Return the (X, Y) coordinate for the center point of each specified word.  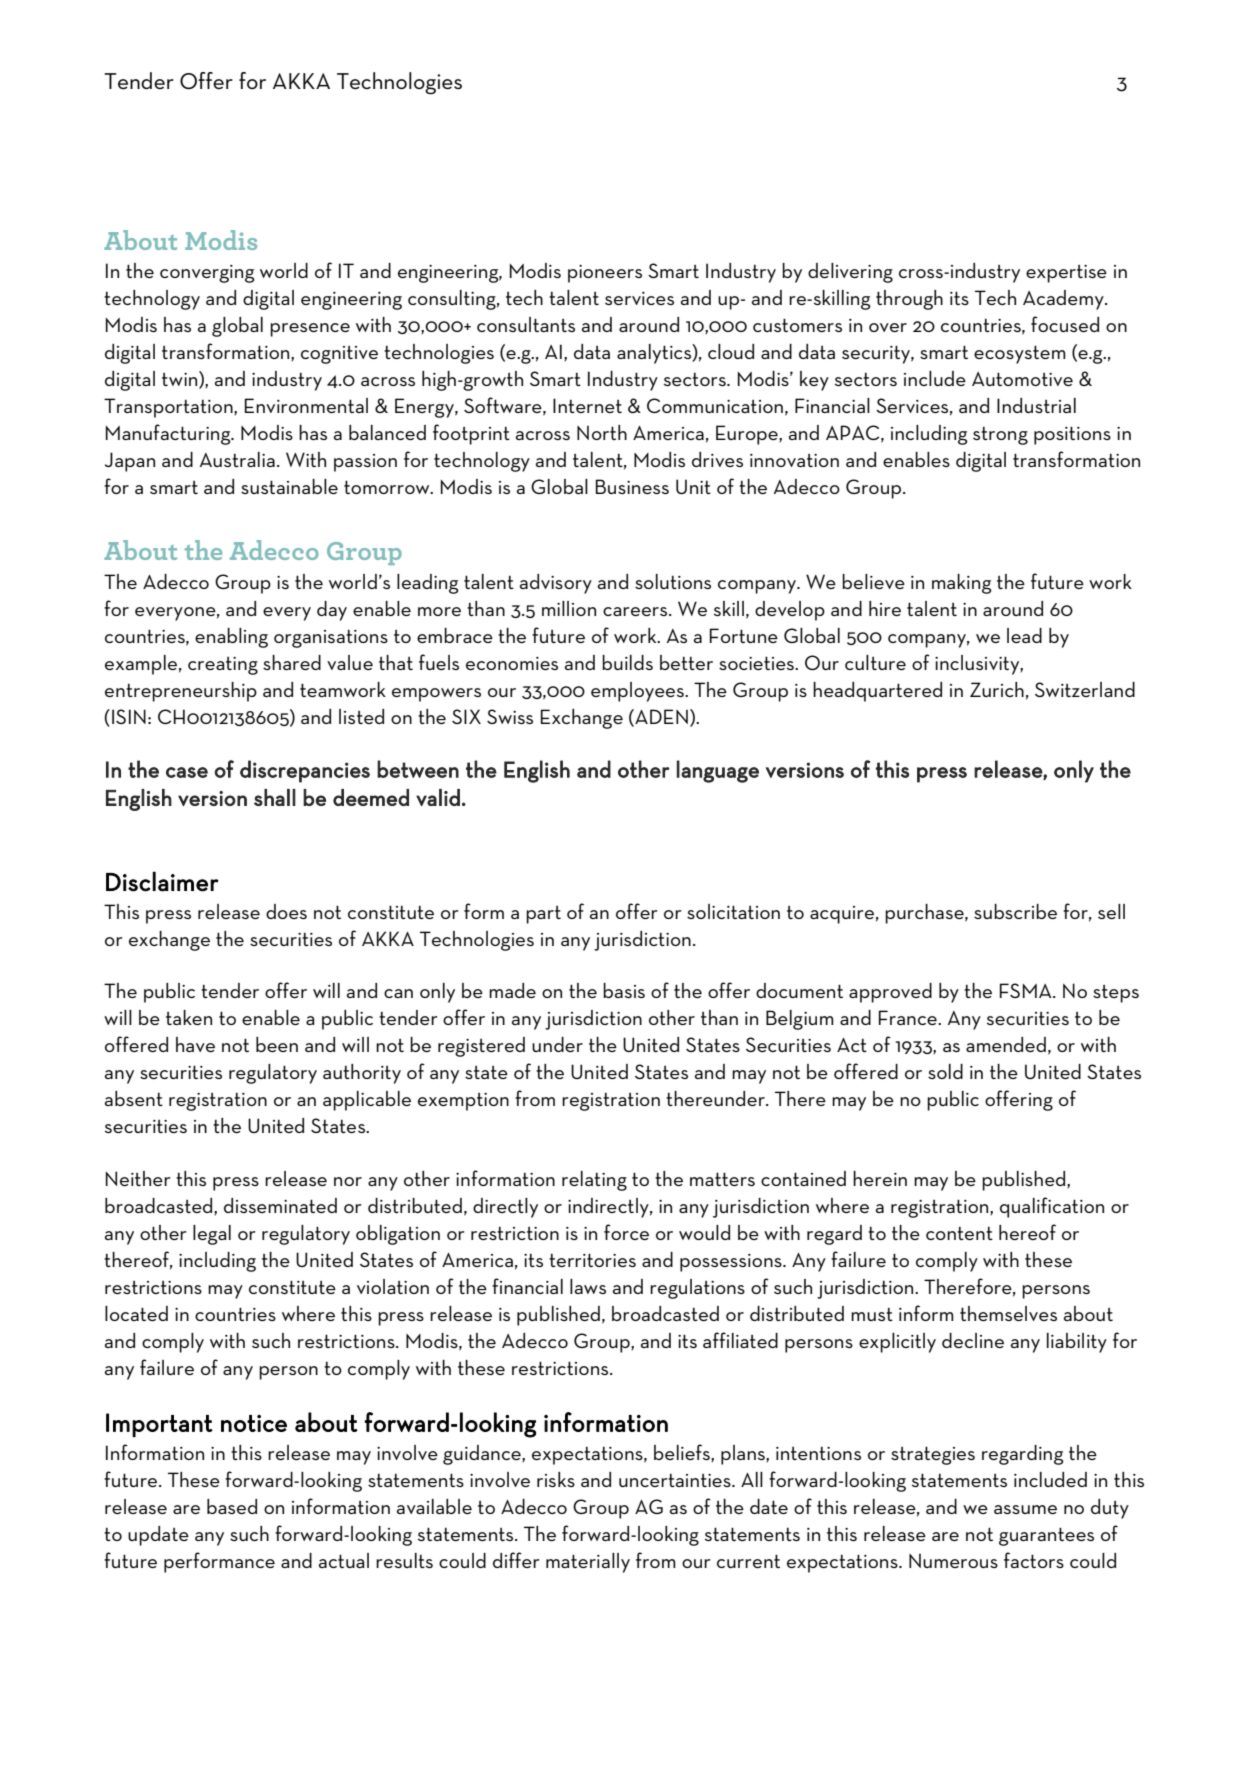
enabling (231, 638)
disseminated (280, 1205)
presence (310, 330)
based (232, 1506)
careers (636, 611)
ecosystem (1020, 354)
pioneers (605, 274)
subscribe (1015, 911)
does (286, 911)
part (543, 915)
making (962, 584)
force (626, 1232)
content (959, 1233)
